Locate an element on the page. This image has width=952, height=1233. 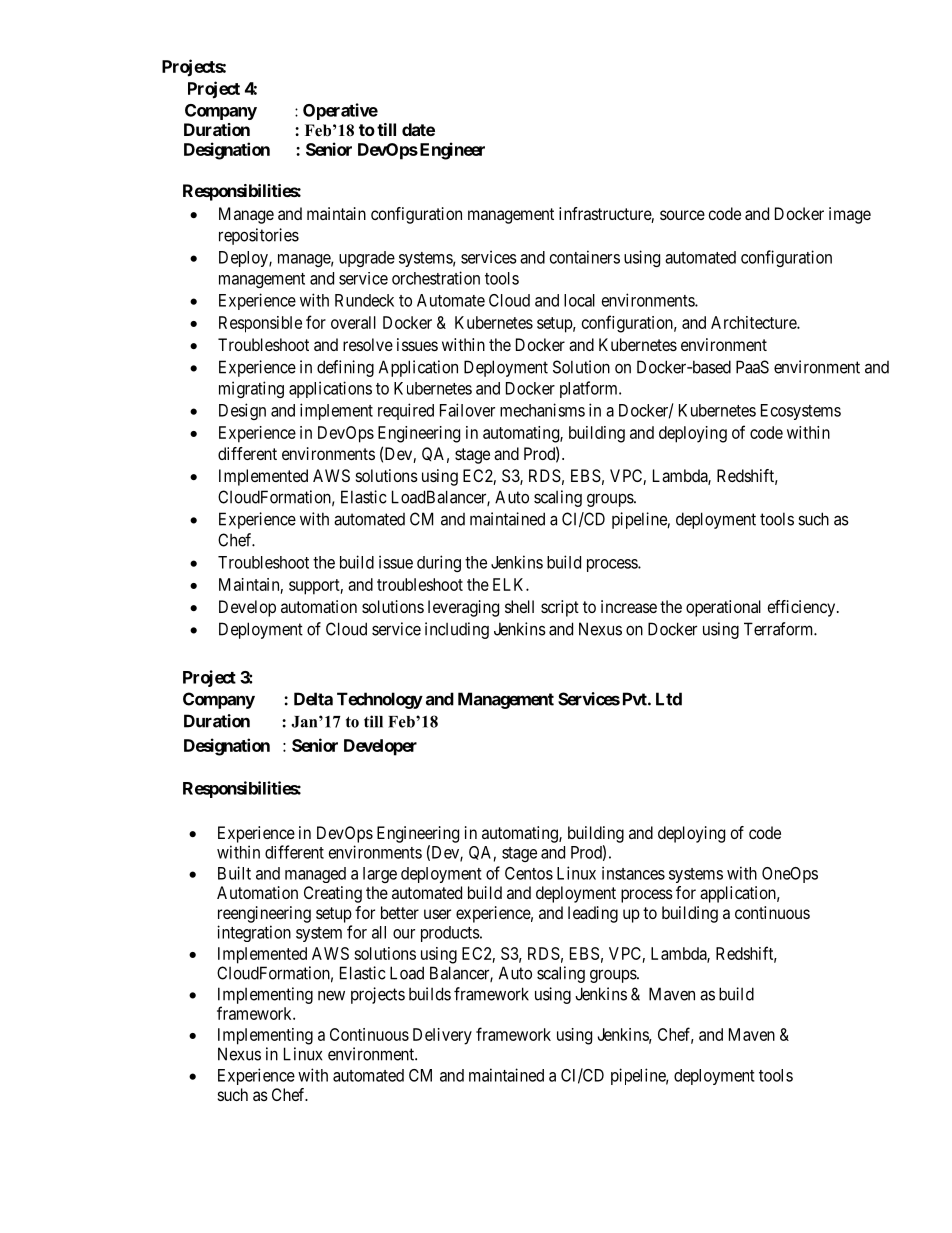
script is located at coordinates (560, 608).
